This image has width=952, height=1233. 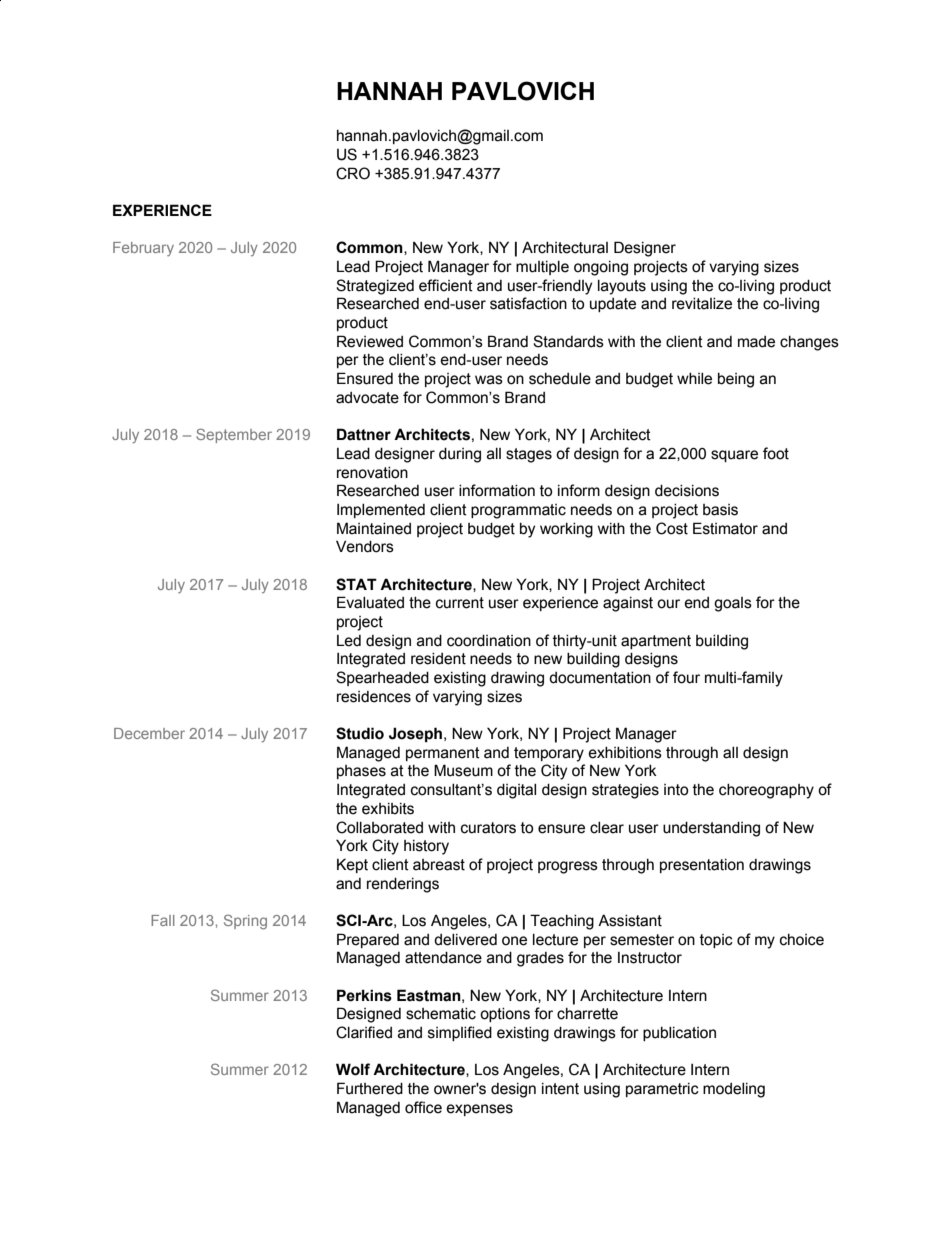 I want to click on efficient, so click(x=446, y=285).
